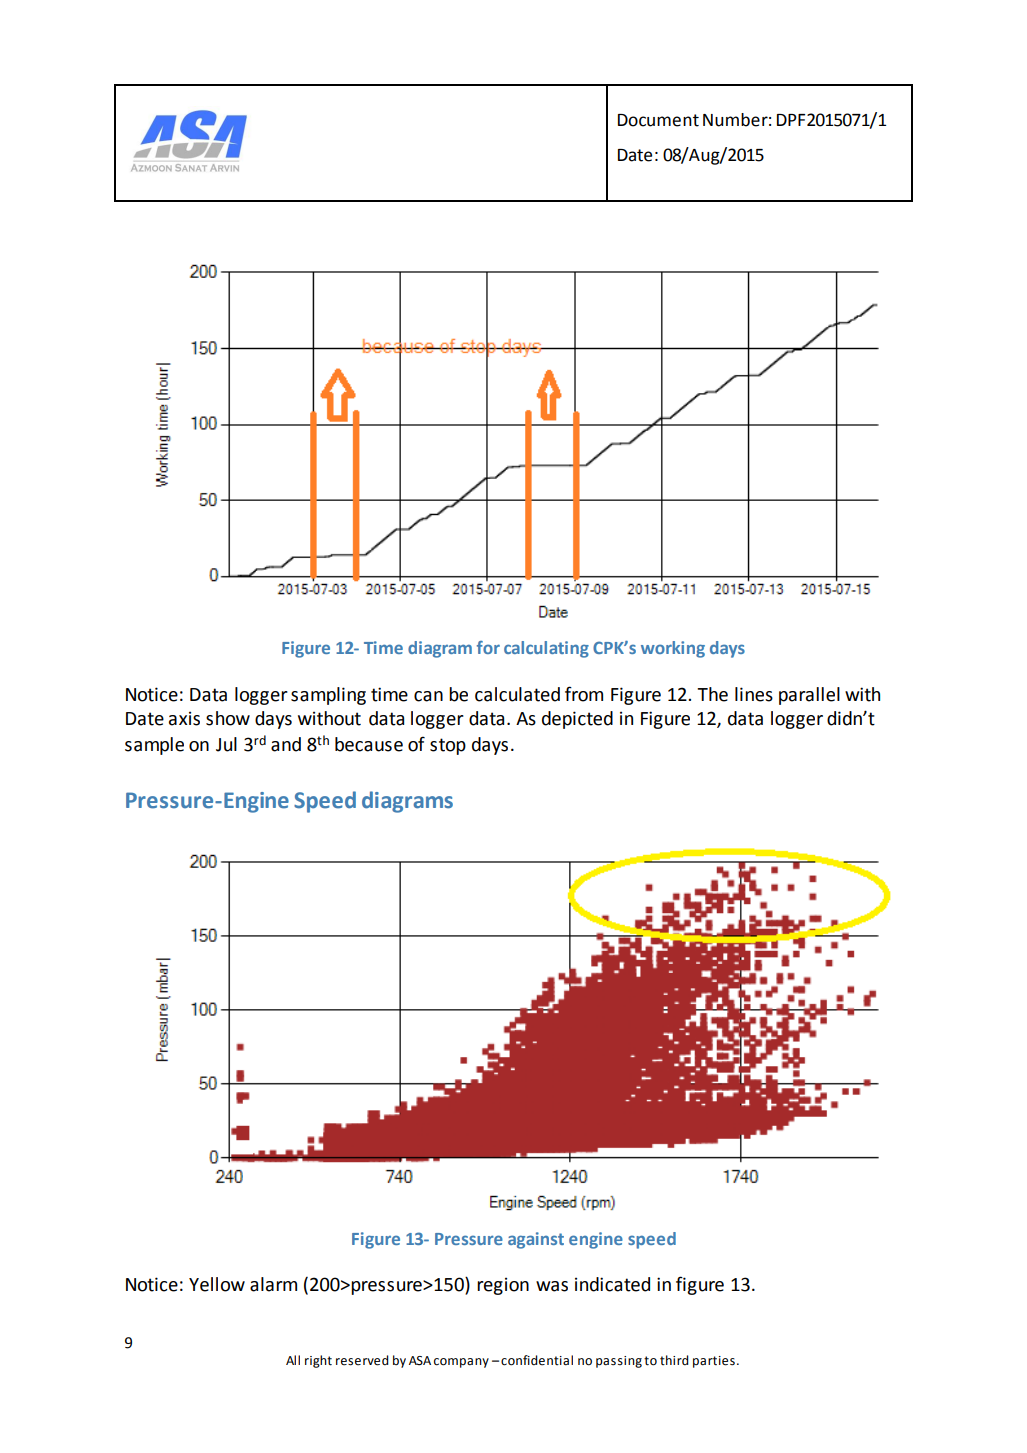 The width and height of the image is (1027, 1453). Describe the element at coordinates (461, 1363) in the image. I see `company` at that location.
